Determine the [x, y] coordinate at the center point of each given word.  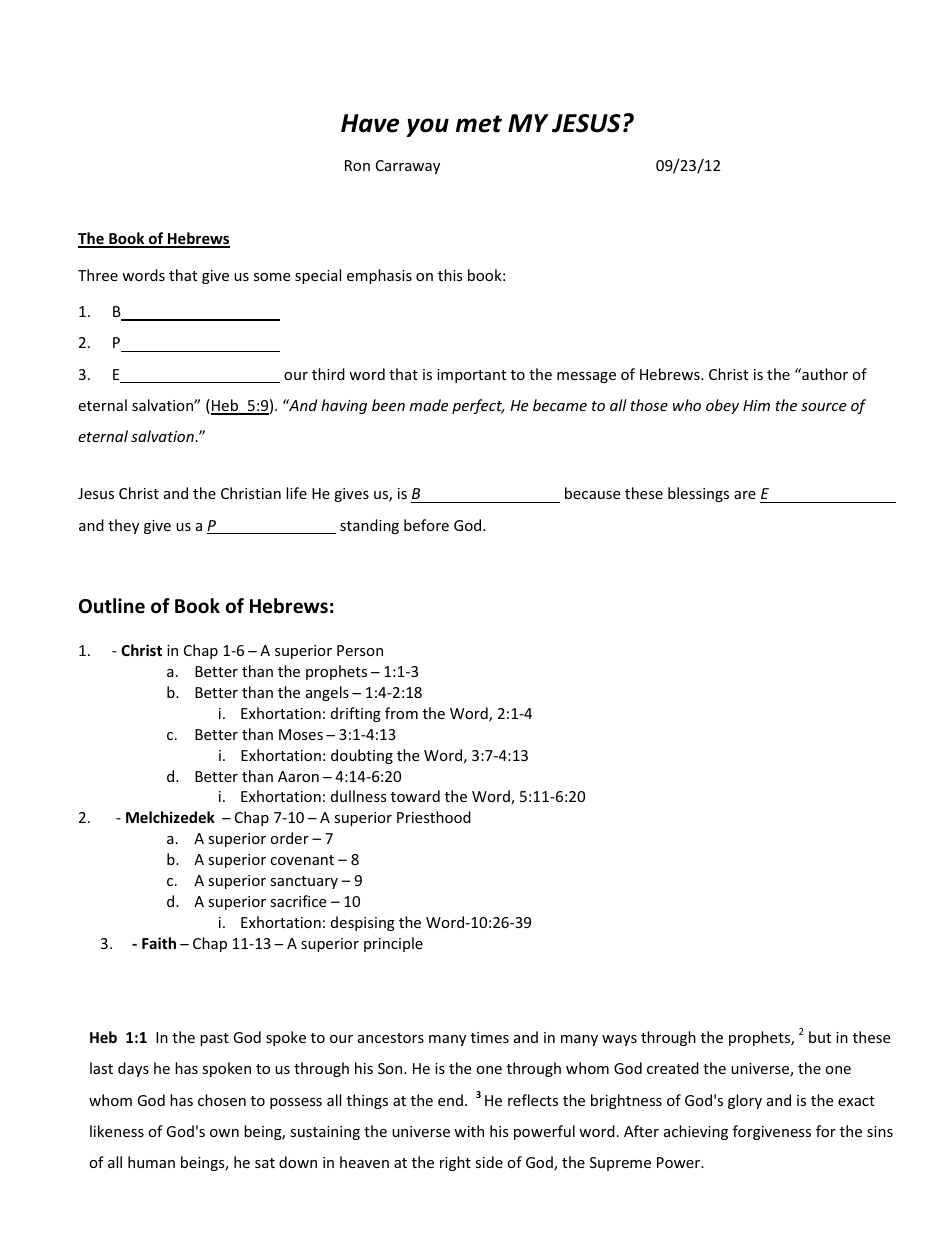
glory [745, 1101]
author [824, 374]
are [745, 495]
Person [360, 650]
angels [327, 693]
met [479, 124]
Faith [159, 943]
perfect [478, 406]
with [469, 1131]
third [328, 374]
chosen [222, 1100]
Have [370, 123]
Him [756, 405]
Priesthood [434, 817]
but [820, 1037]
